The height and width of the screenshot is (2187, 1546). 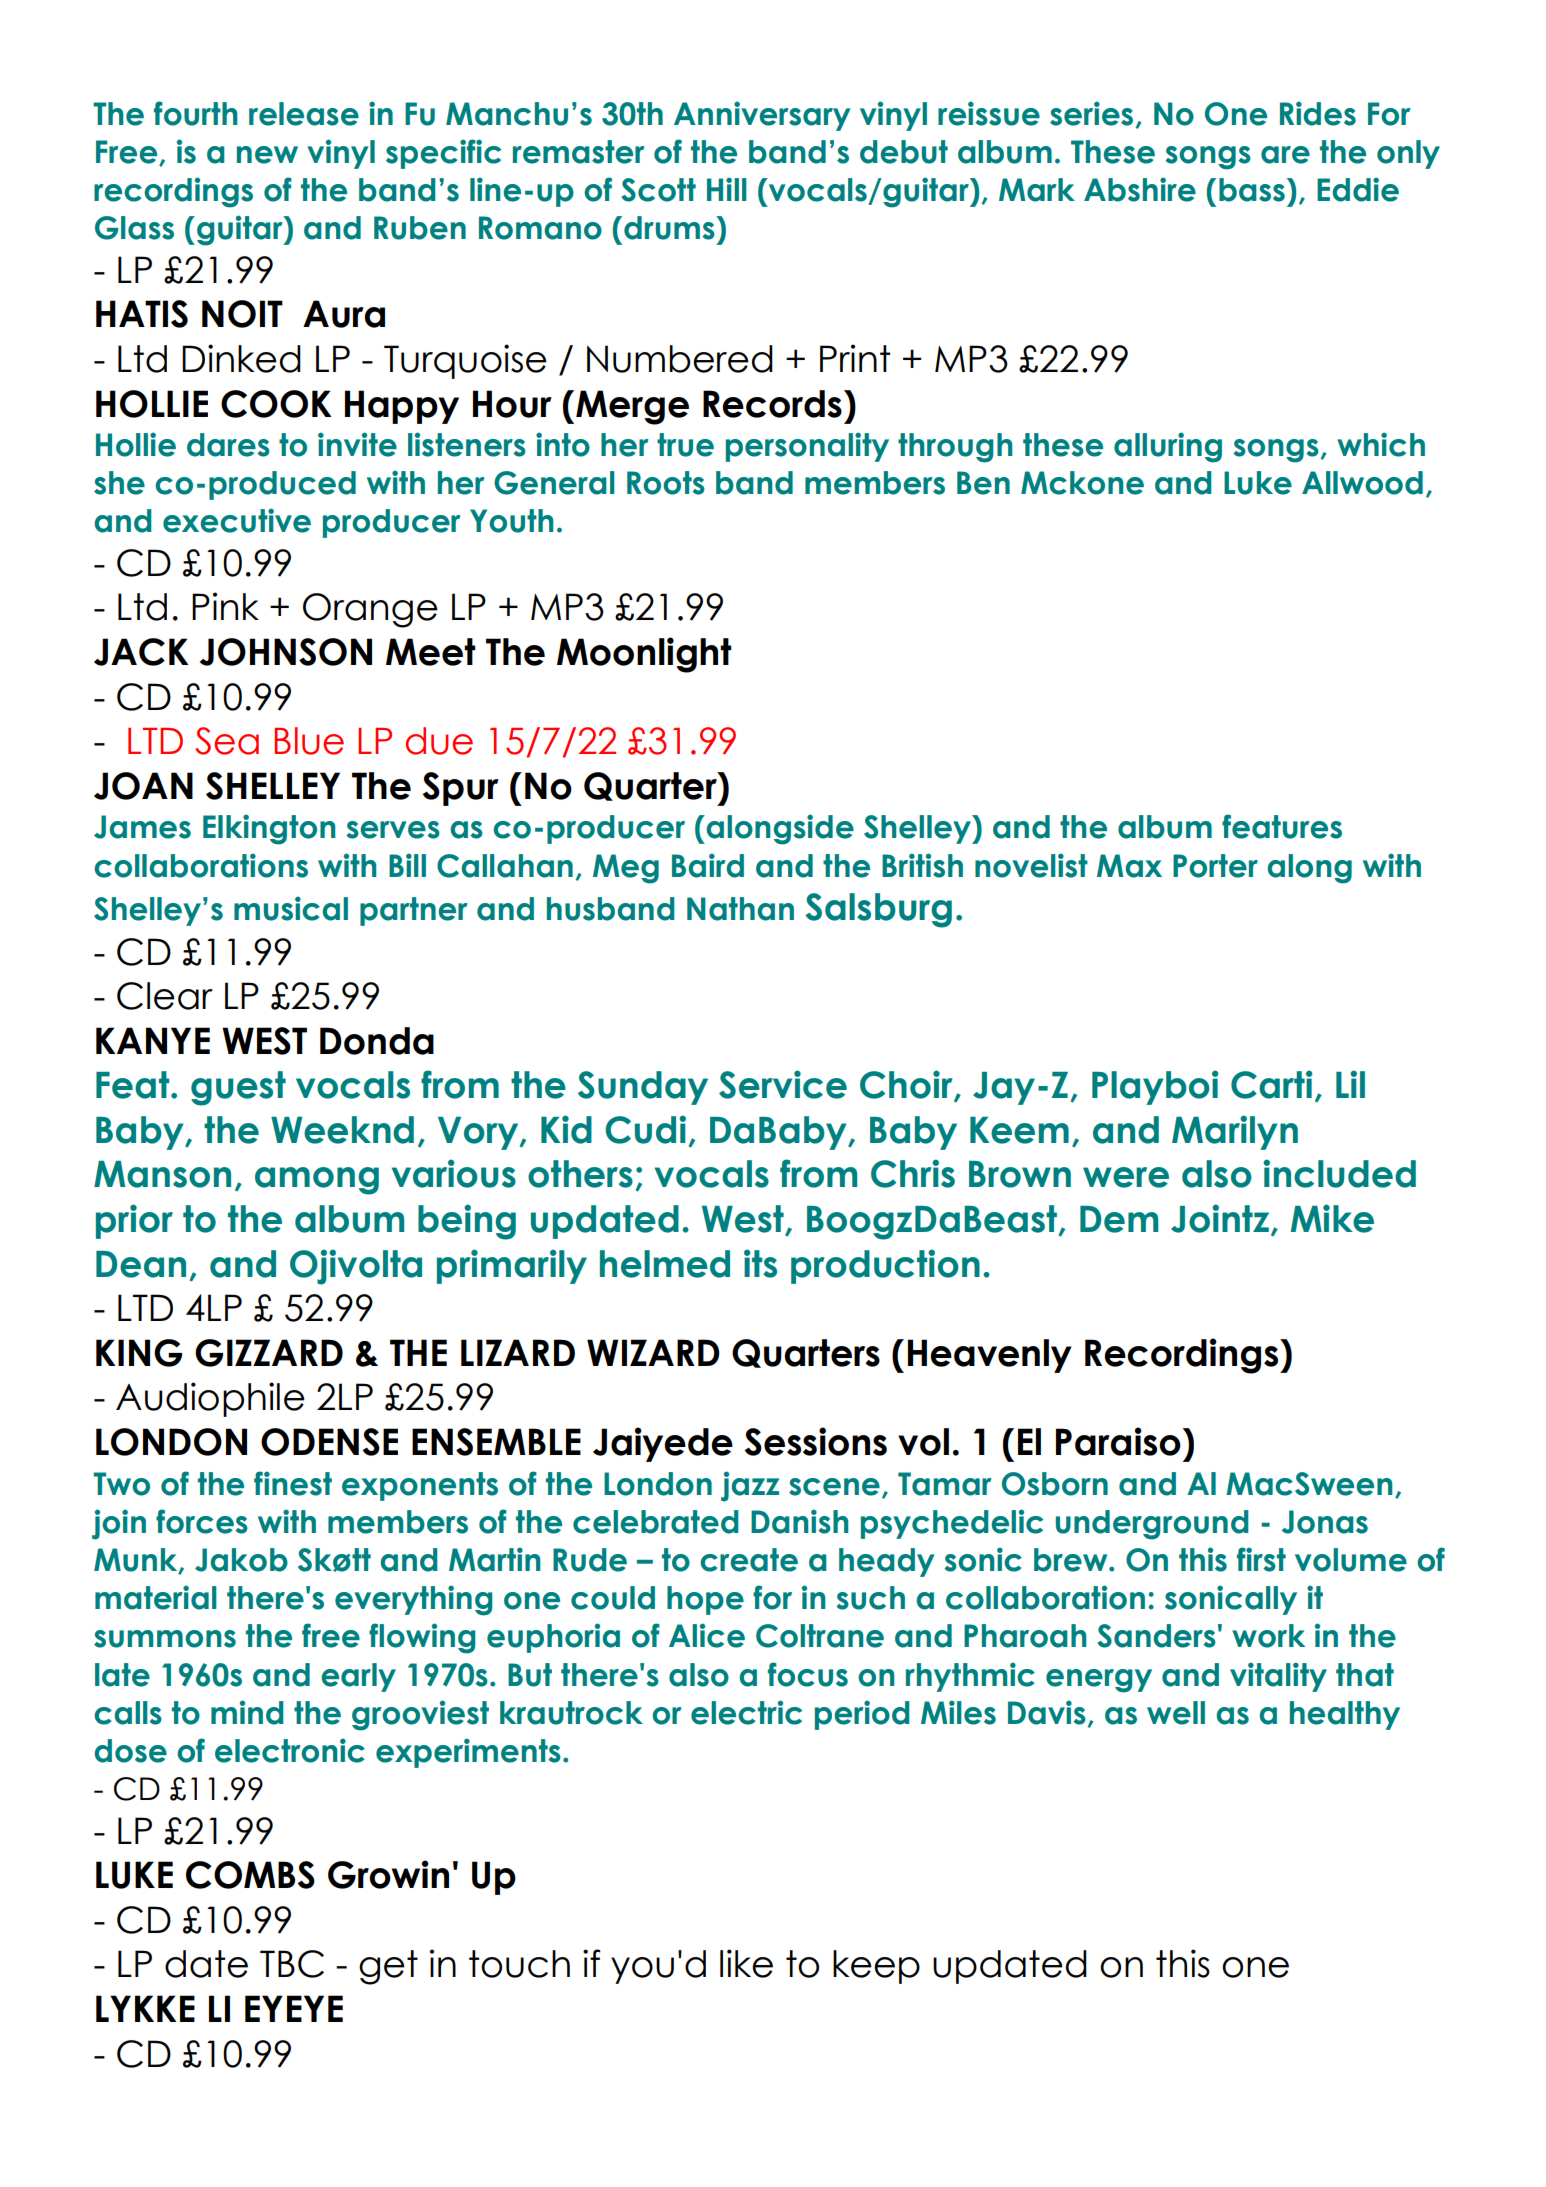 I want to click on Porter, so click(x=1215, y=866).
